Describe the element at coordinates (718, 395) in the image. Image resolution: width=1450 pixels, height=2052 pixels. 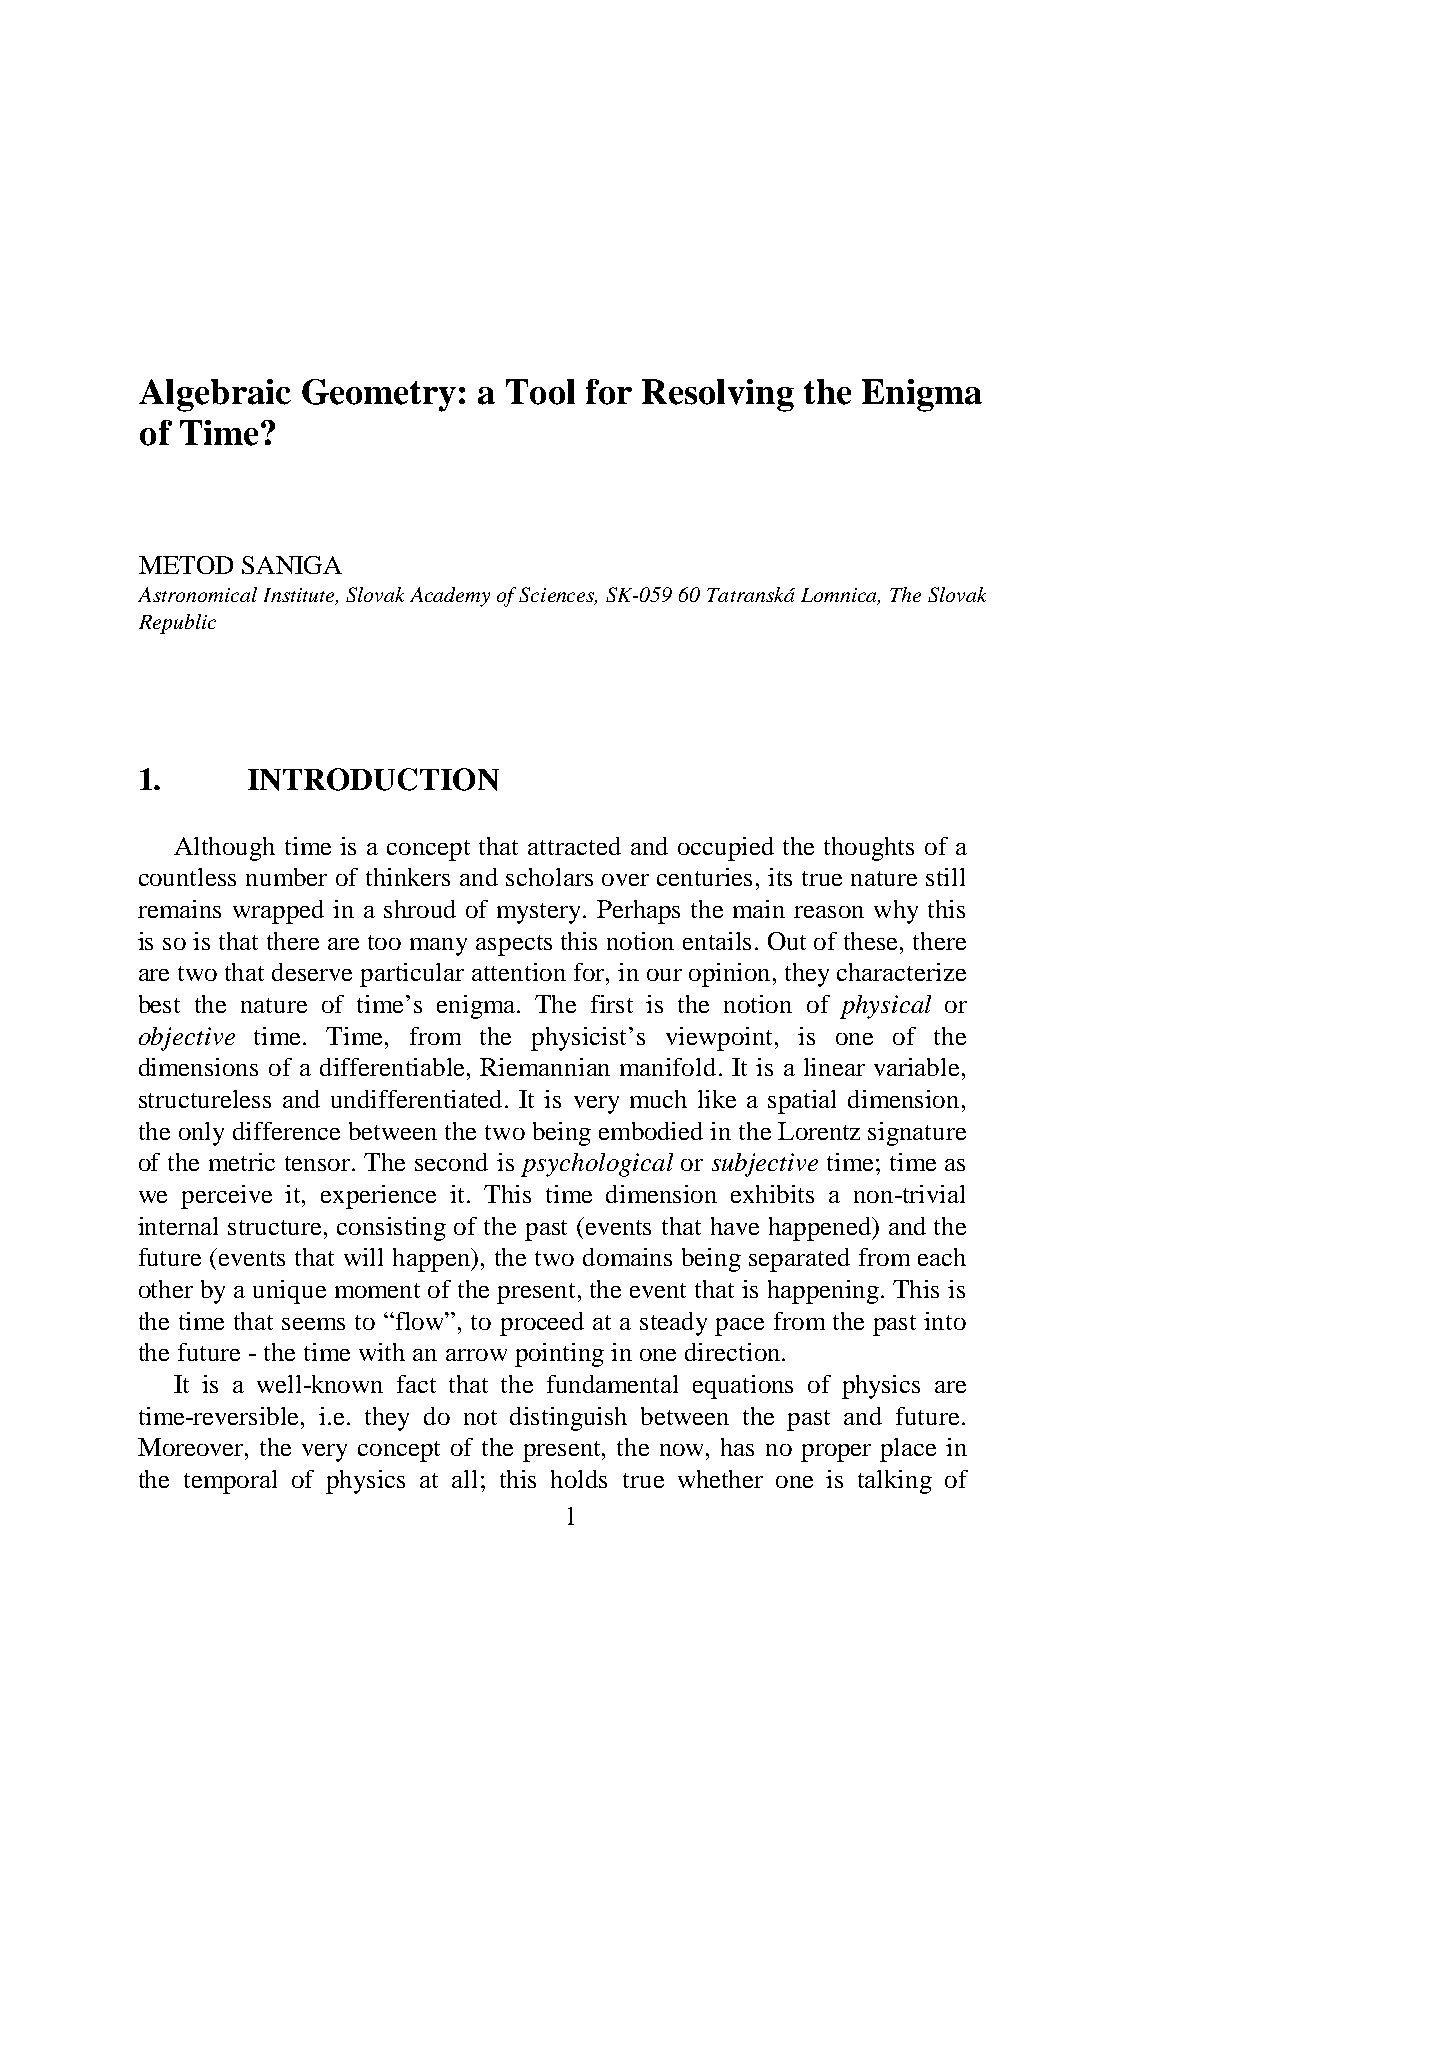
I see `Resolving` at that location.
